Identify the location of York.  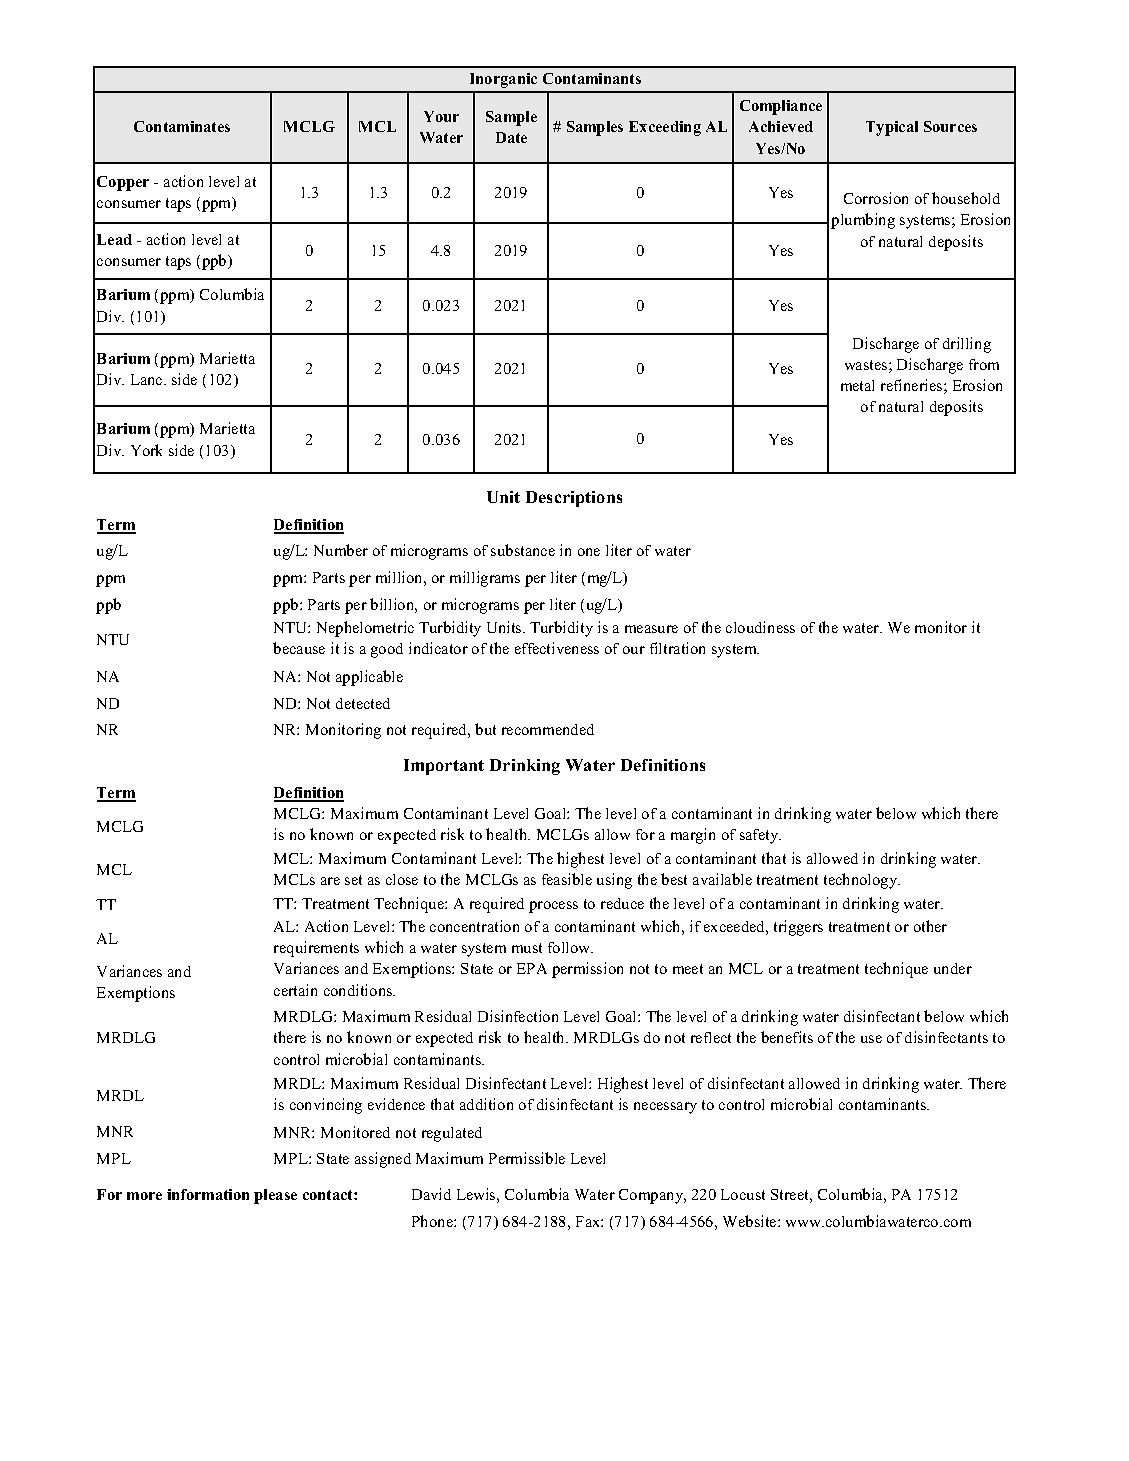
(146, 450).
